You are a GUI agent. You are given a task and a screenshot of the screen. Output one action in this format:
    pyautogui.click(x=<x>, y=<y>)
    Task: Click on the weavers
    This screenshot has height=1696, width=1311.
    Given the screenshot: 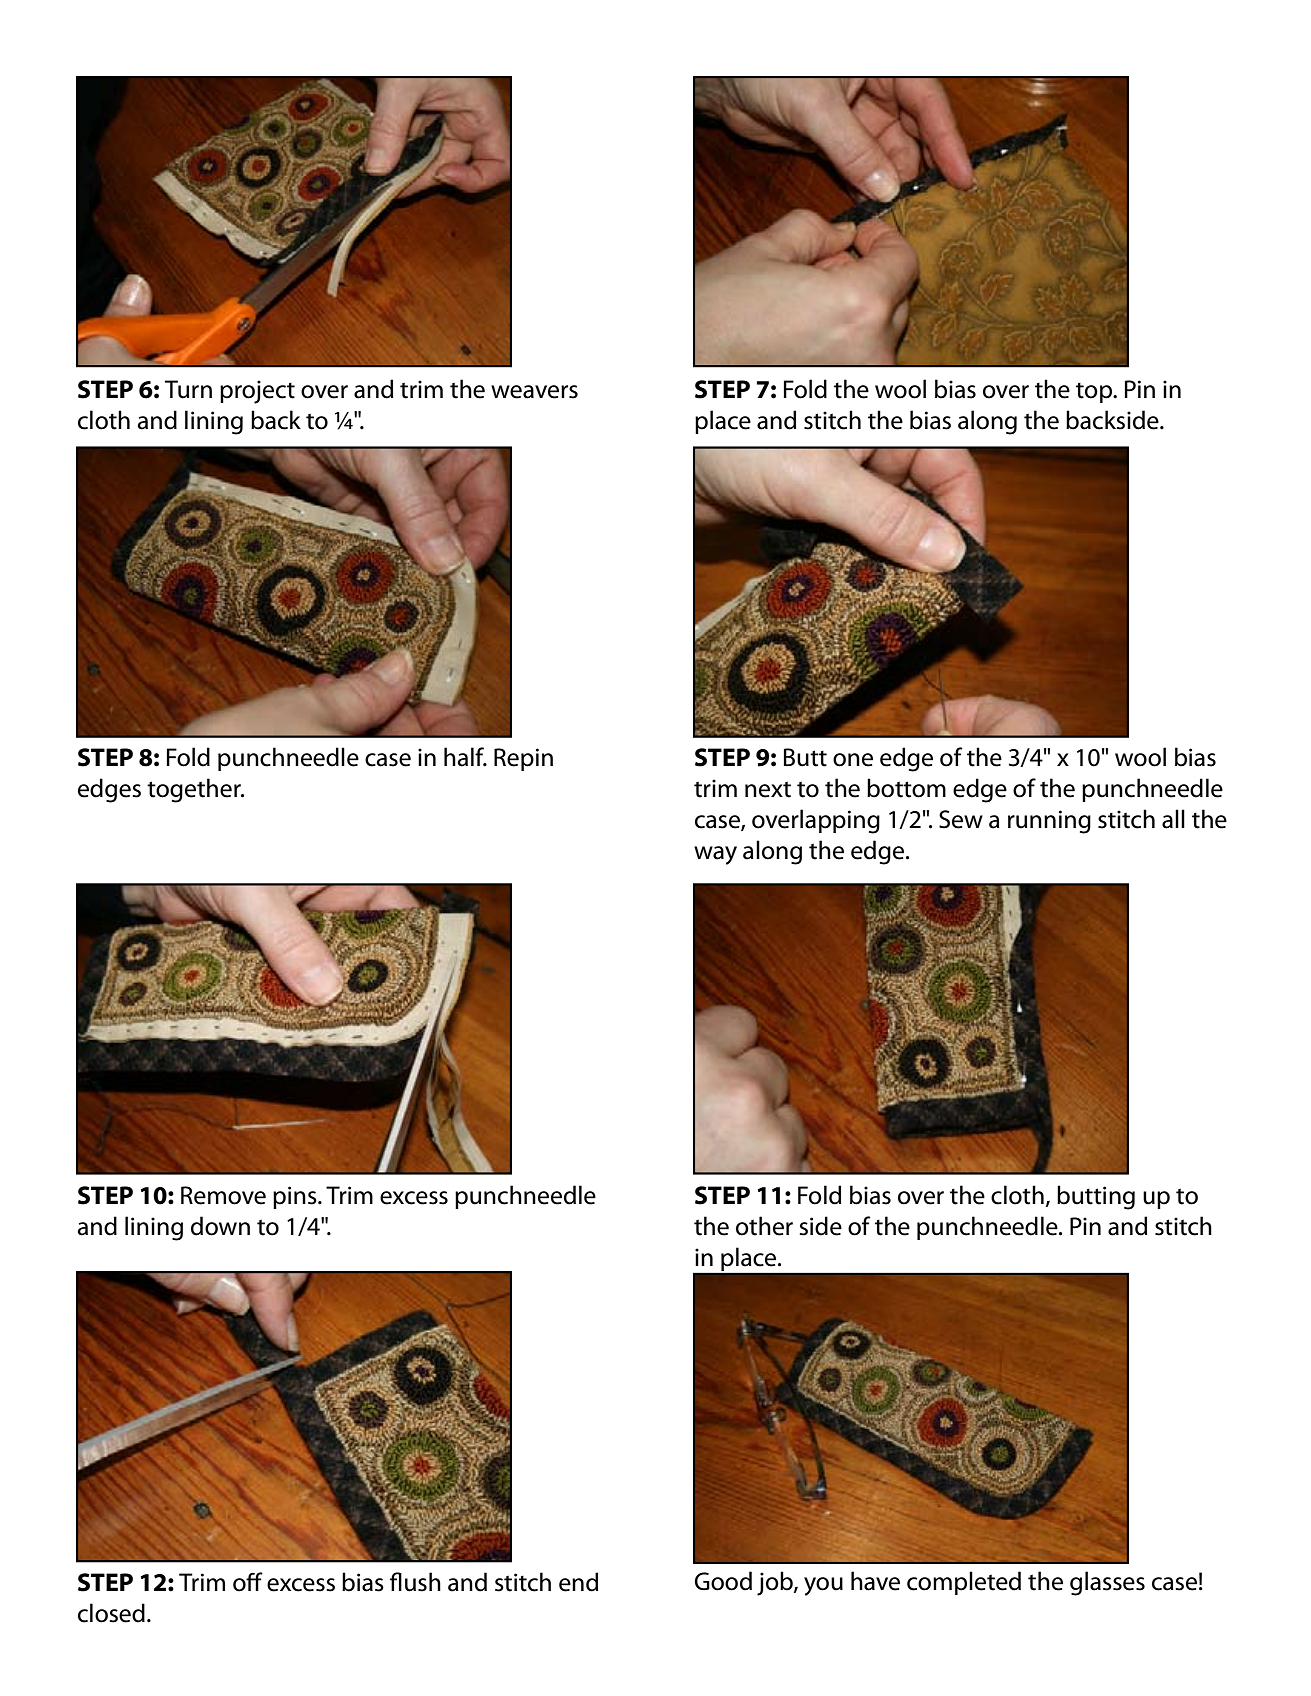 What is the action you would take?
    pyautogui.click(x=534, y=392)
